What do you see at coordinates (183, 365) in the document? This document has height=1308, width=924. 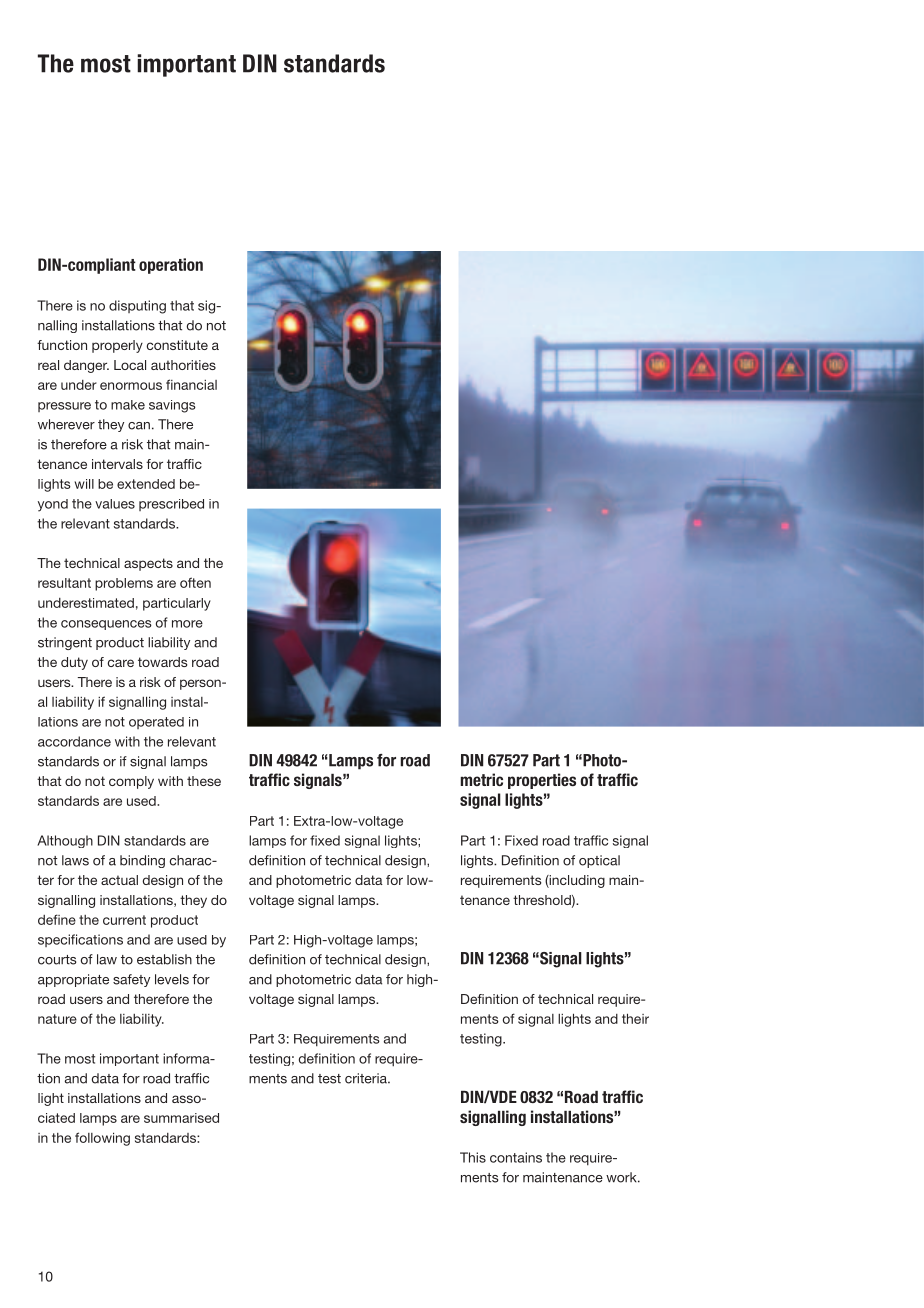 I see `authorities` at bounding box center [183, 365].
